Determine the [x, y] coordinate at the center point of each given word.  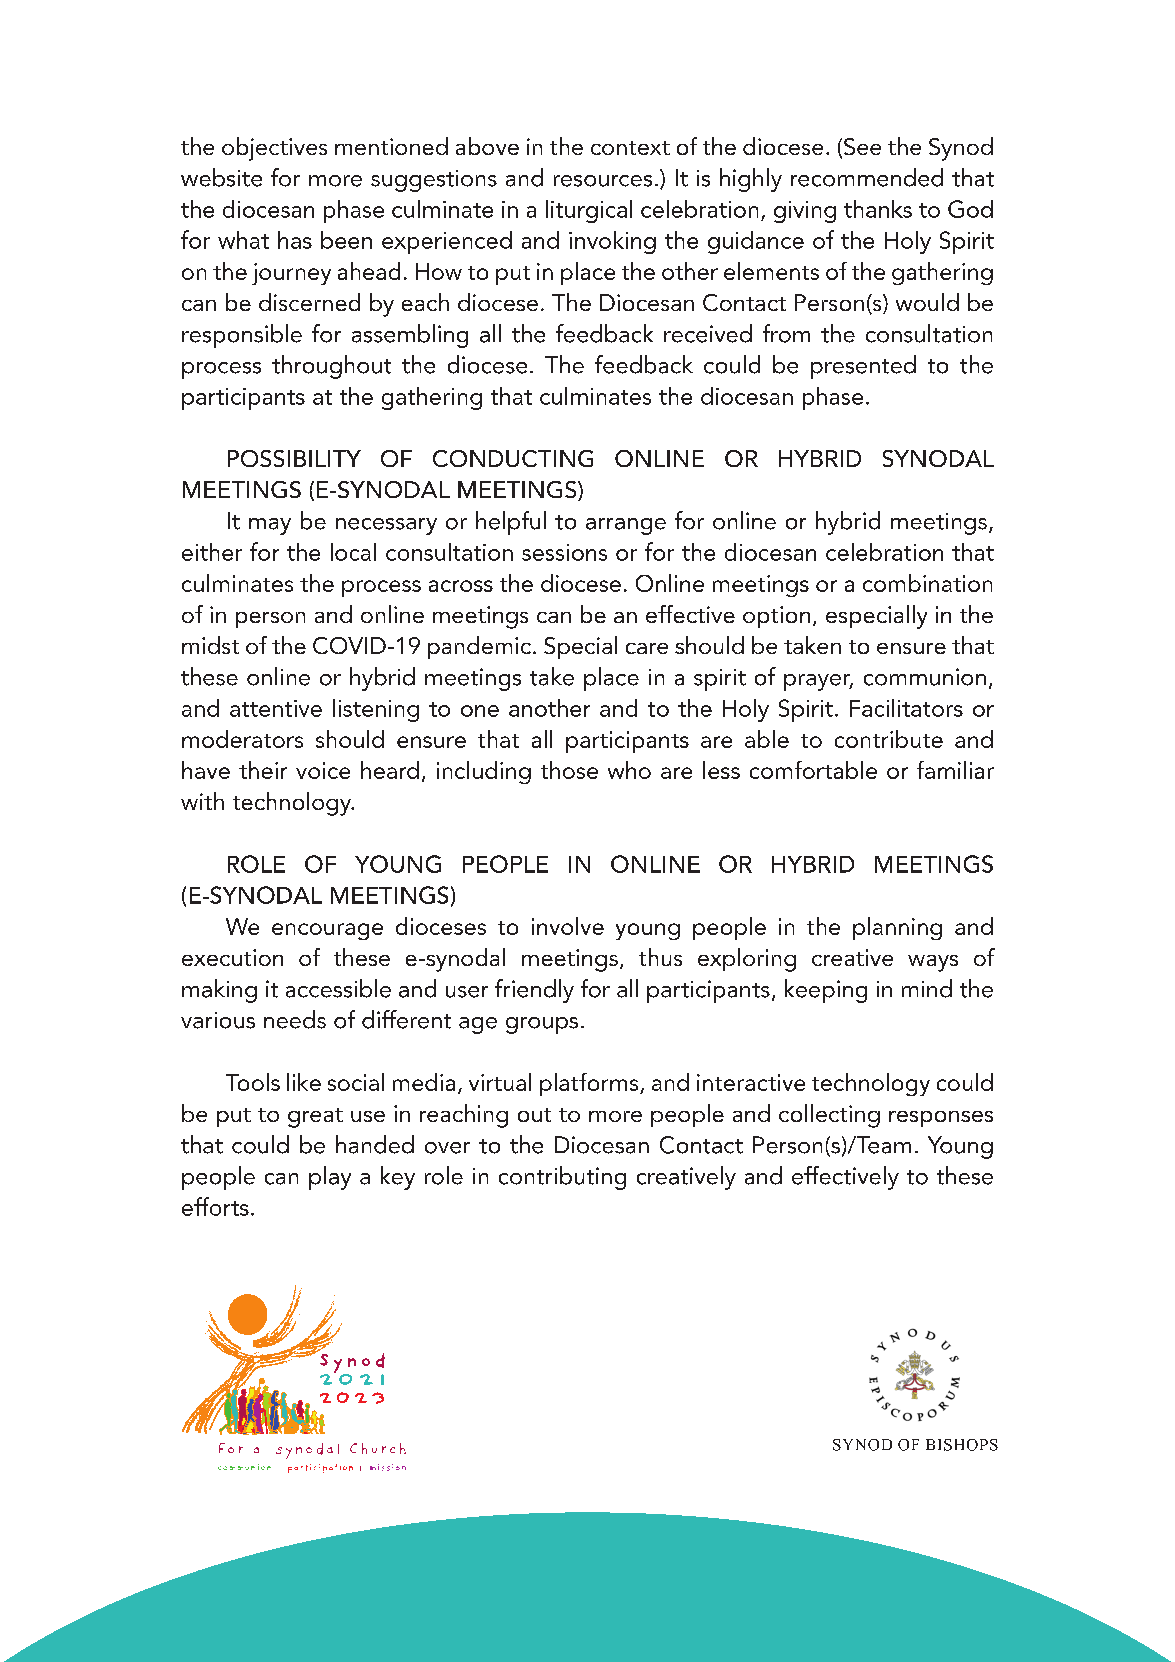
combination [927, 583]
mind [927, 988]
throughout [331, 367]
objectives [274, 149]
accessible [338, 988]
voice [323, 770]
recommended [867, 177]
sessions [564, 552]
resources [603, 181]
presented [863, 367]
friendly [534, 991]
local [353, 552]
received [708, 333]
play [330, 1178]
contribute [889, 739]
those [569, 770]
